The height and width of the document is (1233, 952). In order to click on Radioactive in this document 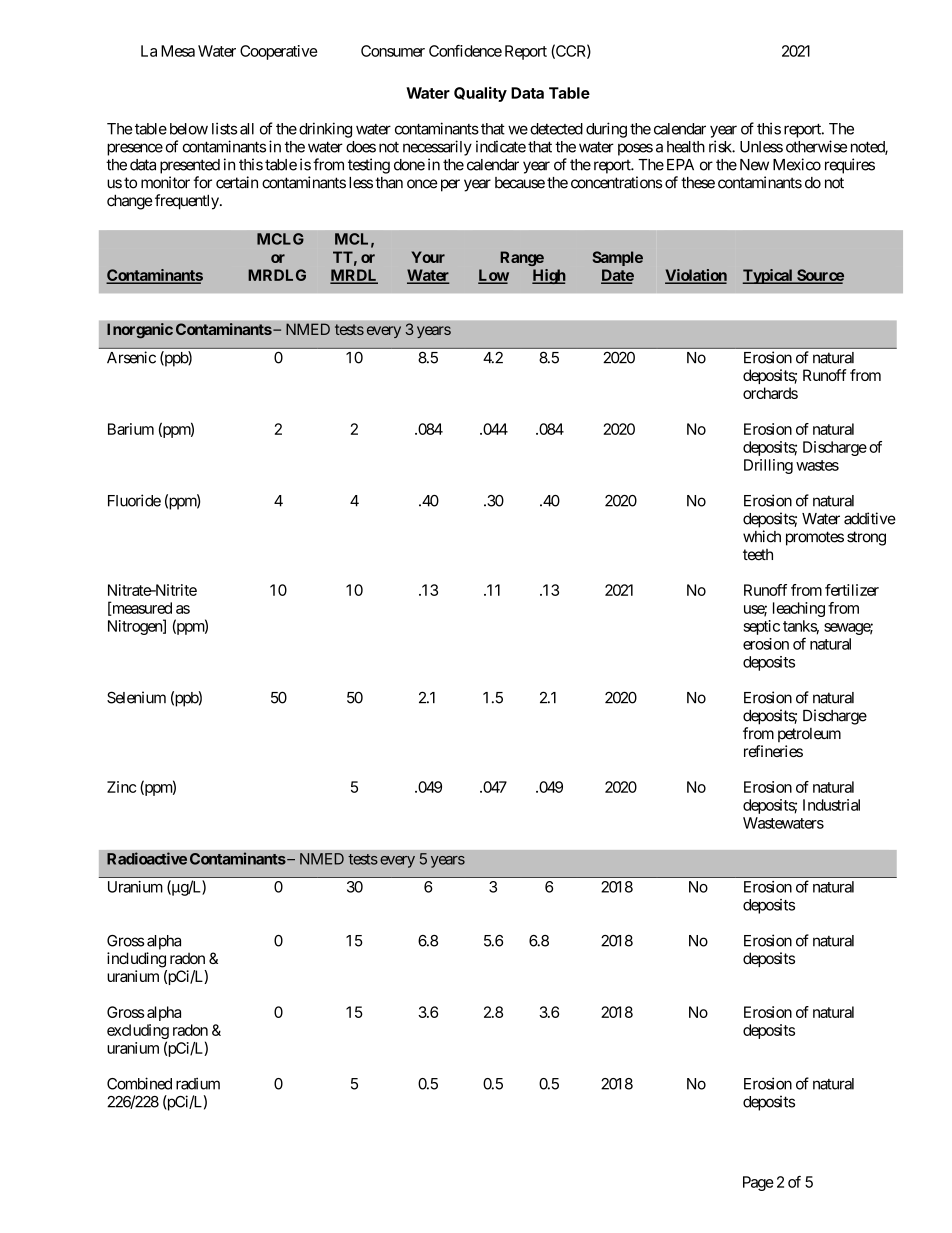, I will do `click(147, 858)`.
